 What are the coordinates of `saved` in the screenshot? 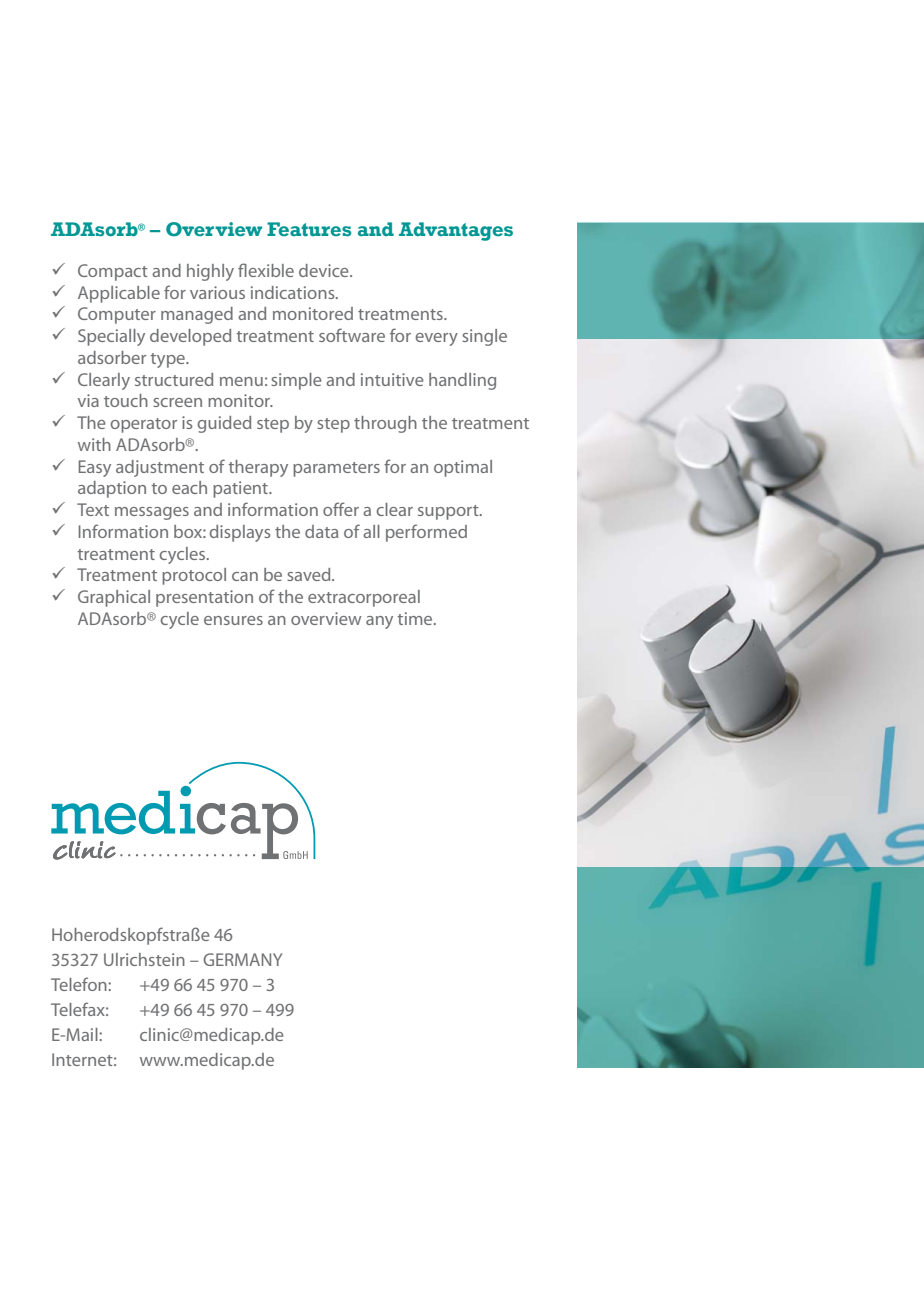 It's located at (310, 574).
